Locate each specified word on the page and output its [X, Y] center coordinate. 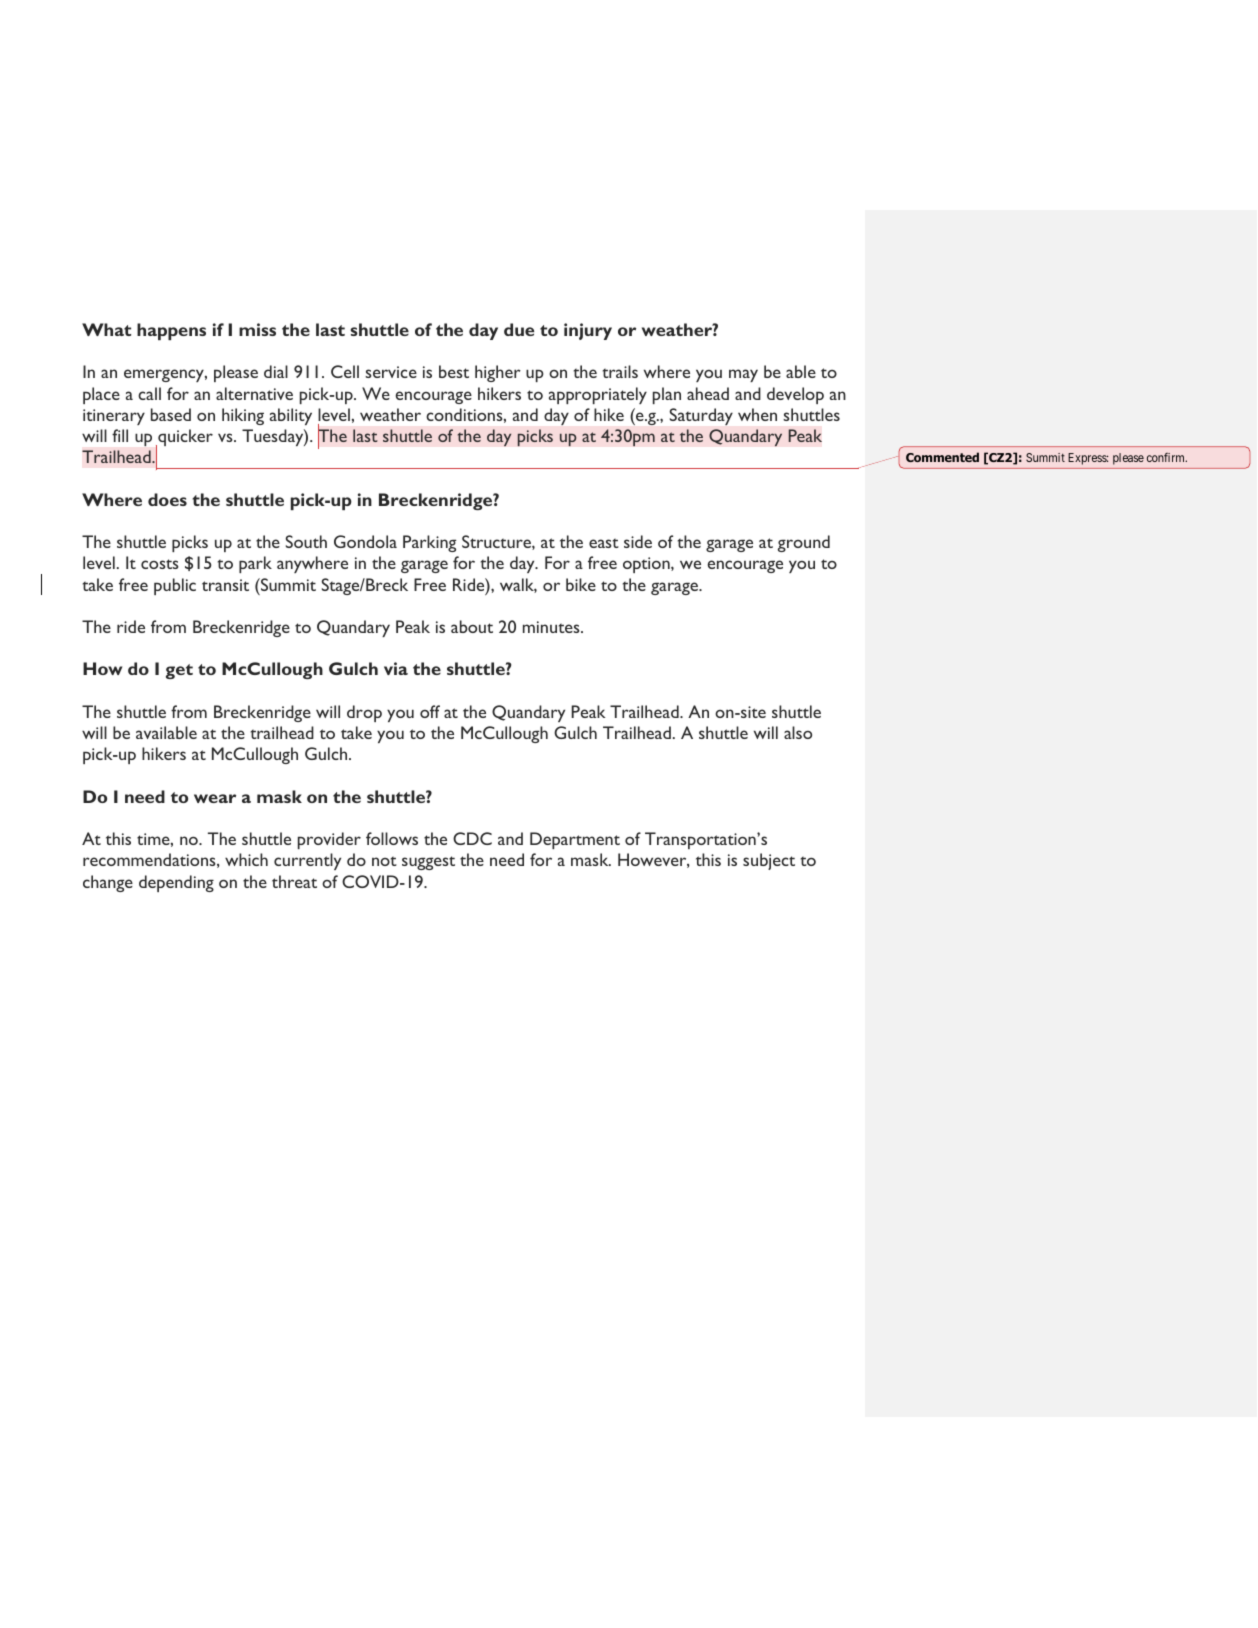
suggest [428, 863]
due [519, 329]
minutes [552, 627]
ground [804, 543]
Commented [942, 457]
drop [364, 713]
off [430, 711]
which [246, 859]
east [604, 543]
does [167, 499]
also [798, 732]
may [743, 375]
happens [171, 331]
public [175, 586]
